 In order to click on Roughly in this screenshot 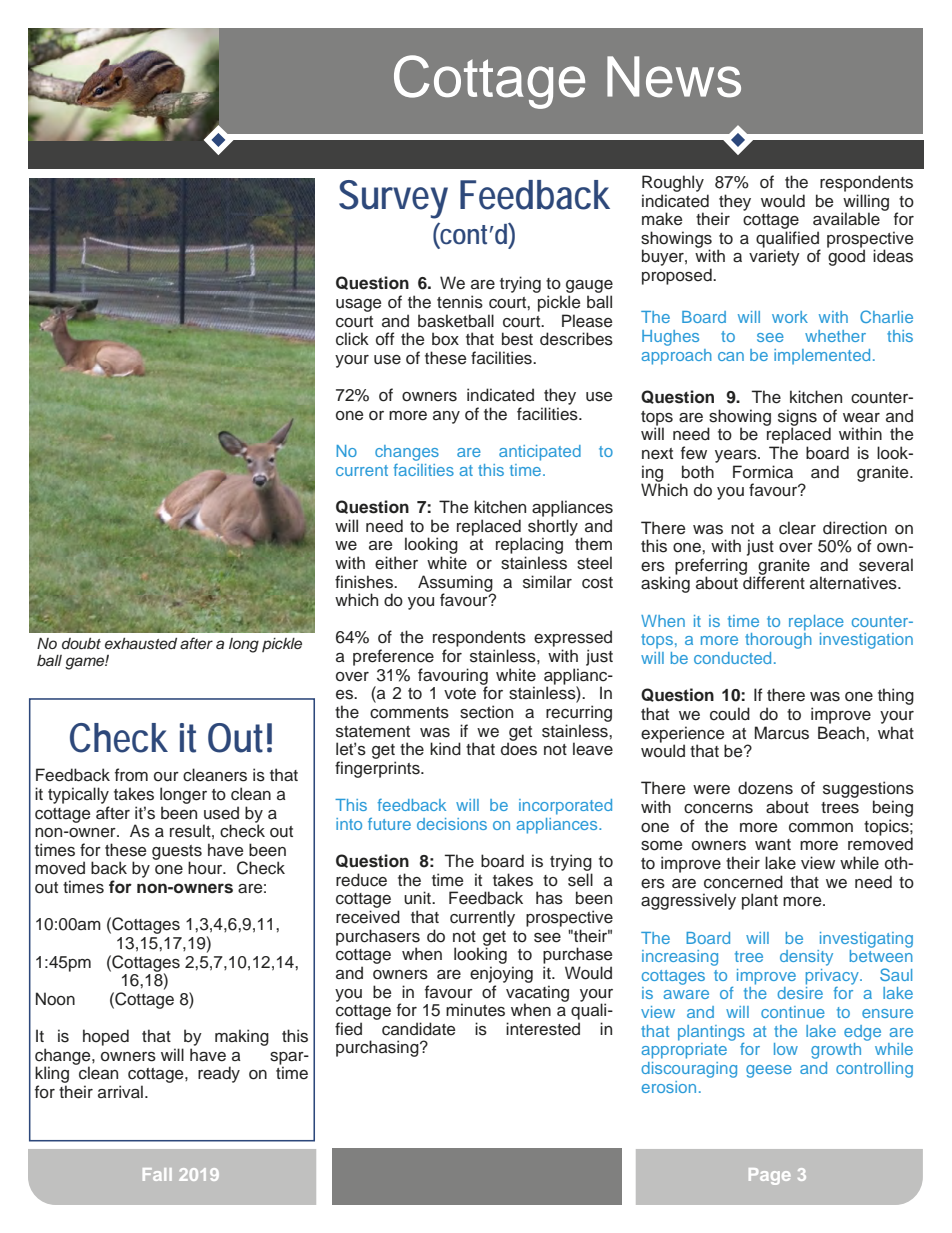, I will do `click(673, 183)`.
